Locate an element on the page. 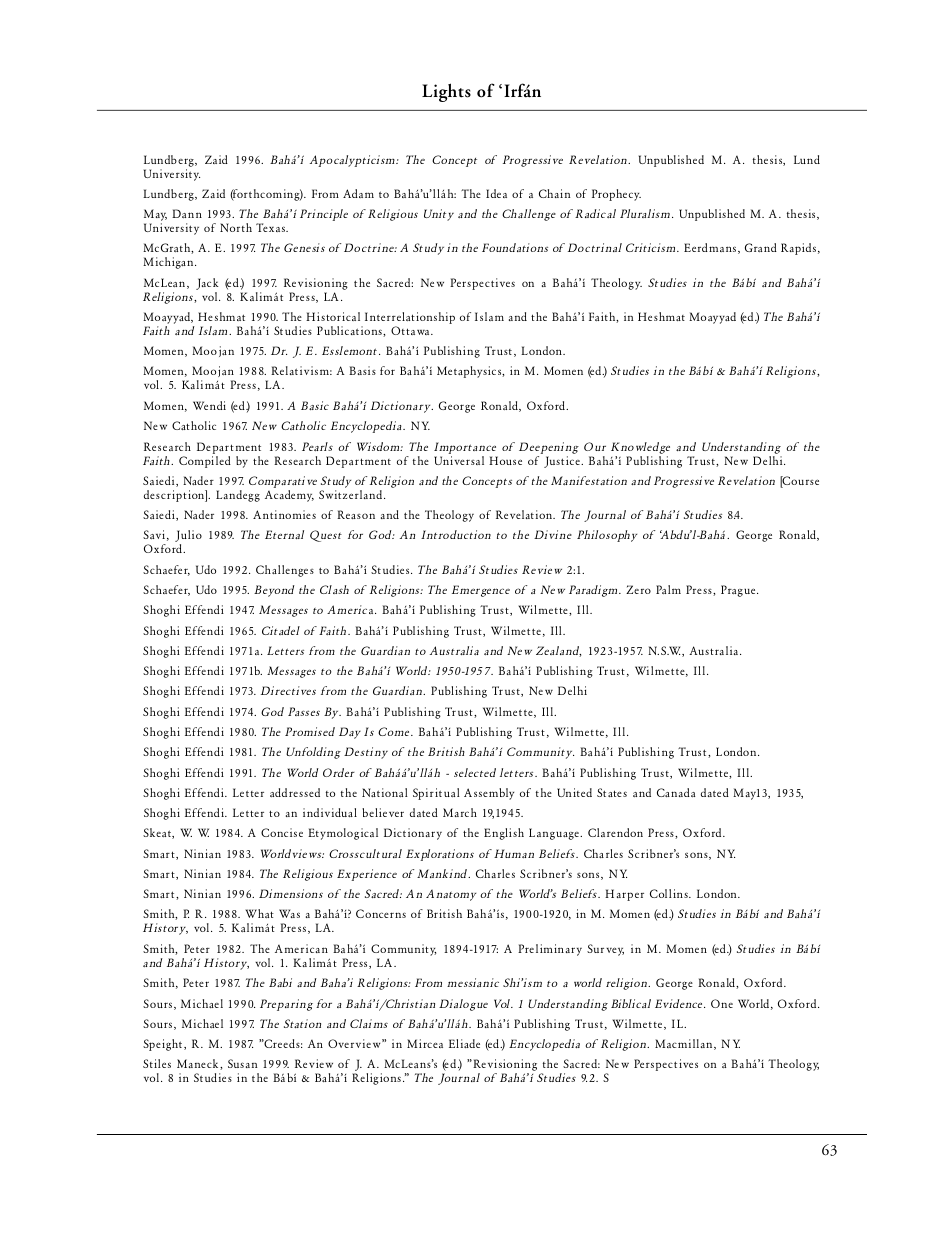  Deepening is located at coordinates (549, 448).
